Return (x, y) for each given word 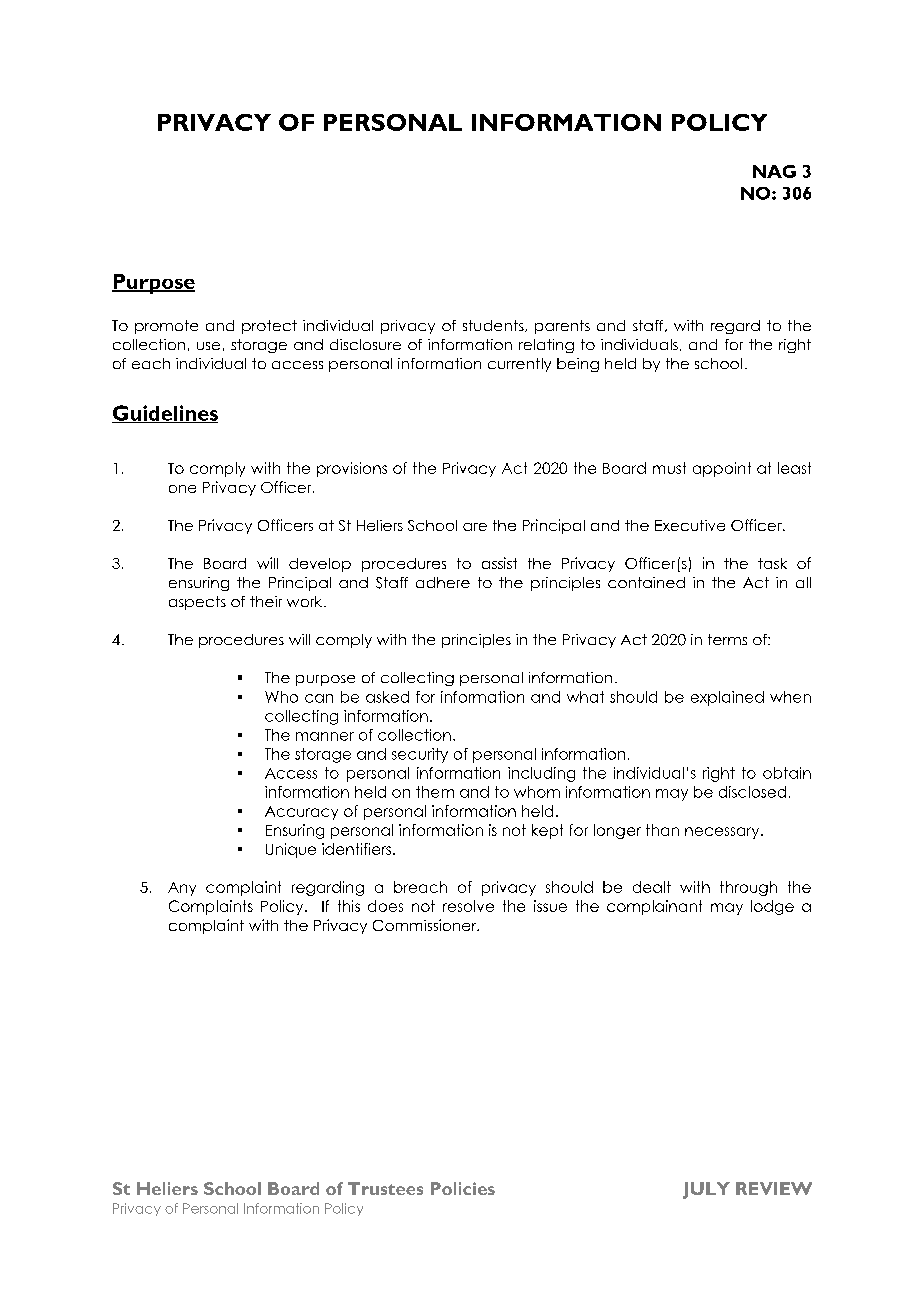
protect (269, 327)
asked (387, 697)
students (494, 326)
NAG (774, 171)
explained (727, 698)
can (319, 698)
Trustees (385, 1188)
